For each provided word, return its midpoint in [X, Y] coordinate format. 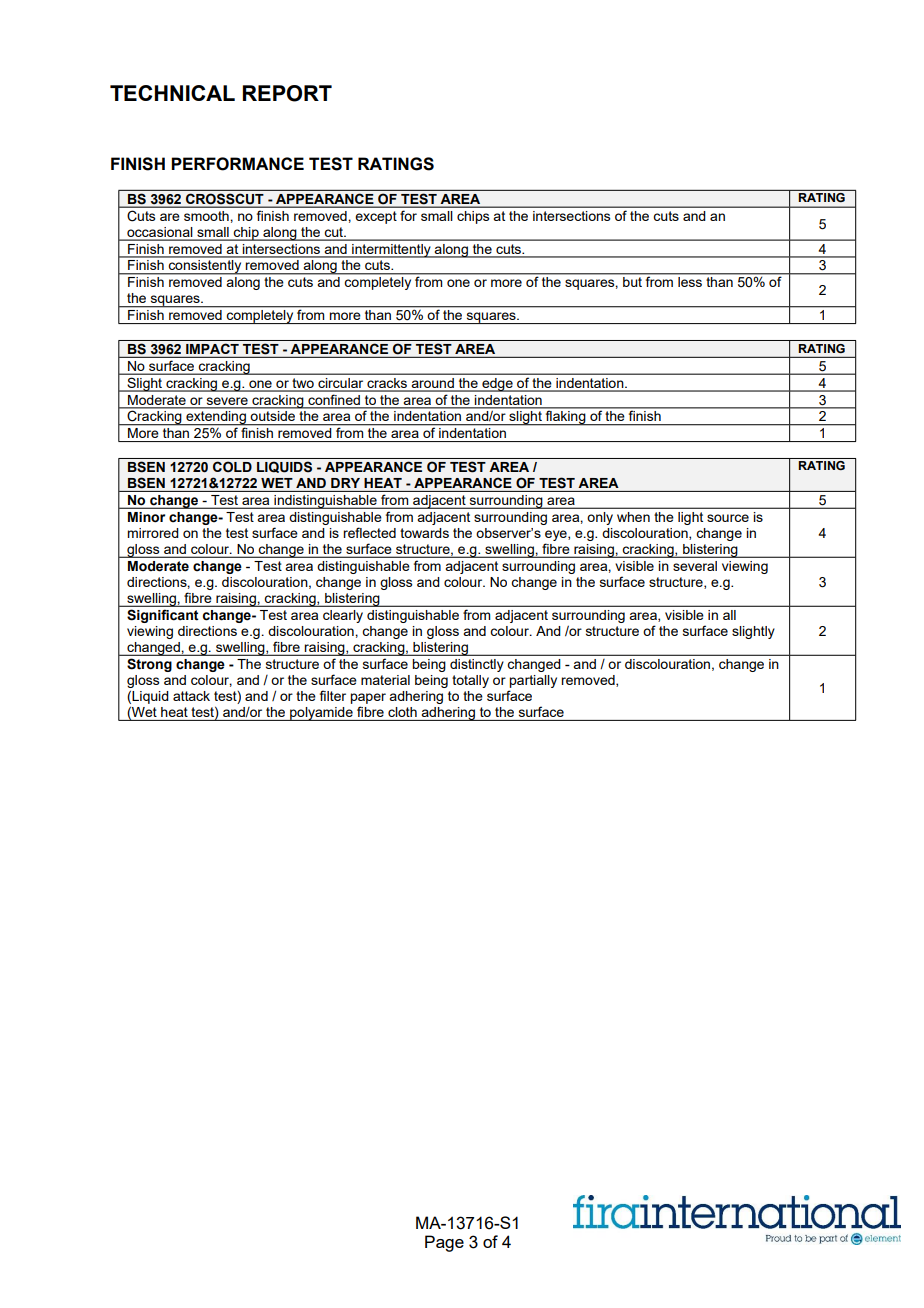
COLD [232, 467]
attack [191, 696]
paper [368, 698]
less [690, 282]
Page [444, 1243]
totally [470, 681]
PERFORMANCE [237, 164]
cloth [402, 712]
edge [497, 385]
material [385, 680]
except [376, 217]
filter [333, 695]
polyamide [321, 714]
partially [533, 681]
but [632, 282]
